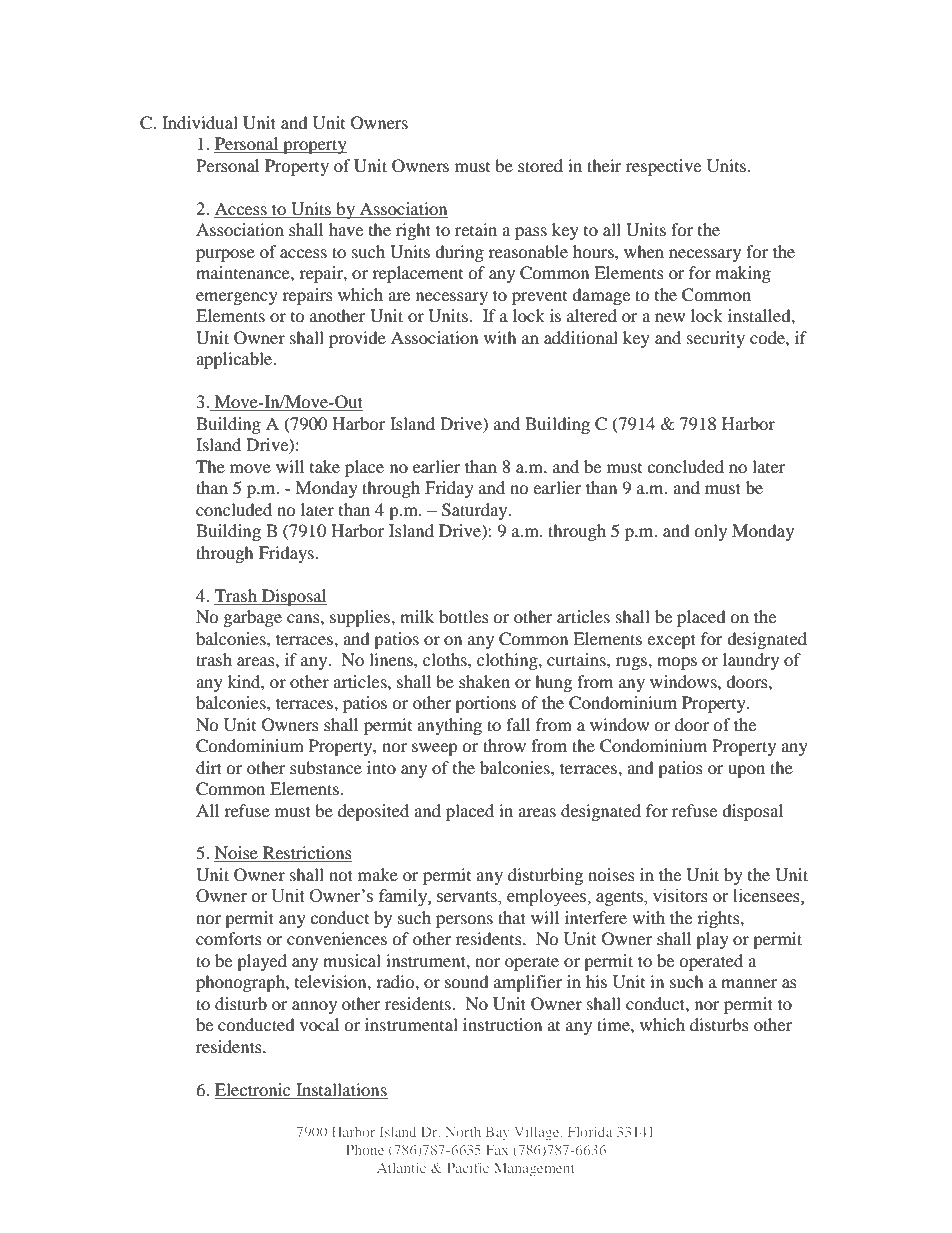  Describe the element at coordinates (540, 165) in the image. I see `stored` at that location.
